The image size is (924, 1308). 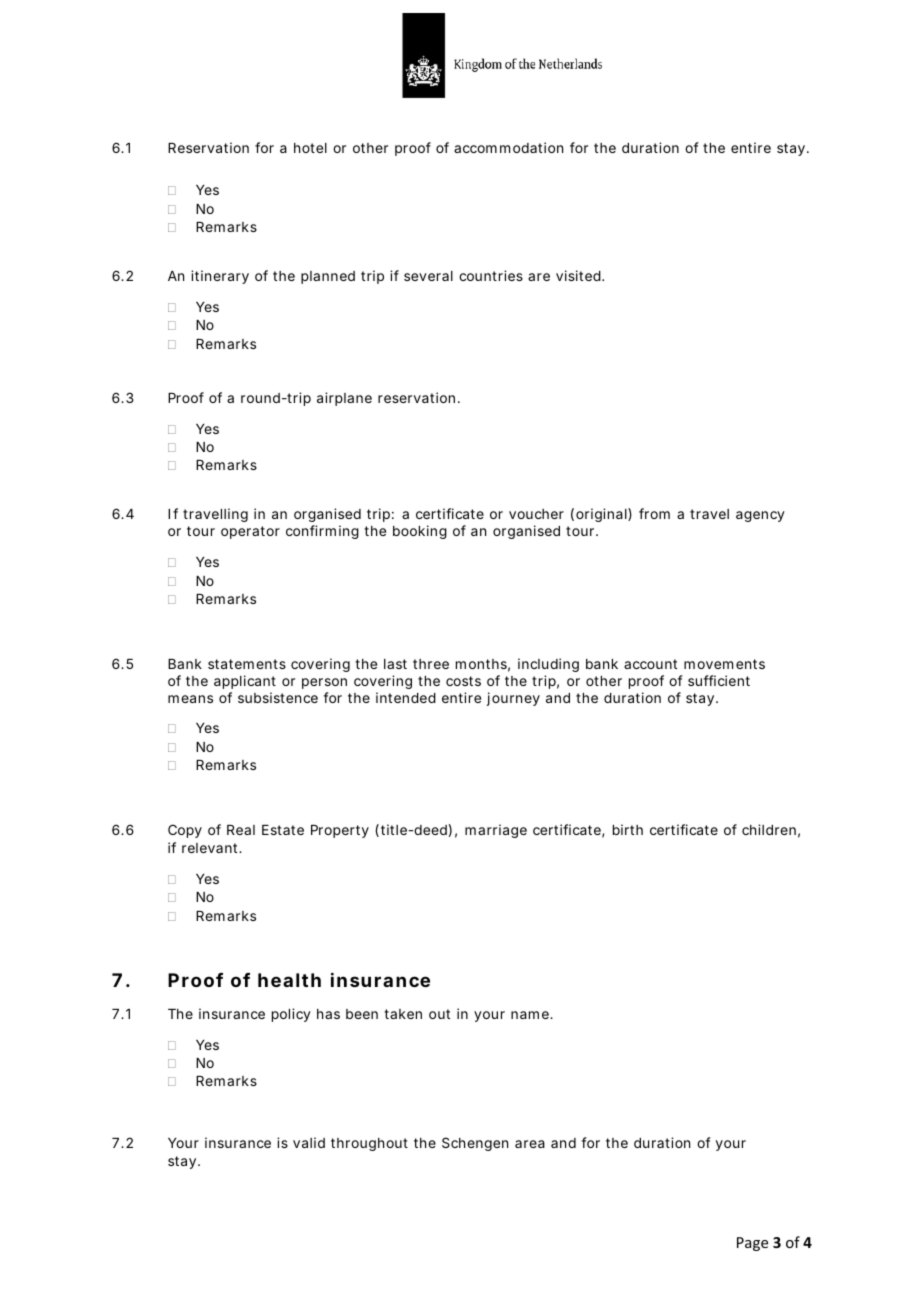 What do you see at coordinates (496, 831) in the document?
I see `marriage` at bounding box center [496, 831].
